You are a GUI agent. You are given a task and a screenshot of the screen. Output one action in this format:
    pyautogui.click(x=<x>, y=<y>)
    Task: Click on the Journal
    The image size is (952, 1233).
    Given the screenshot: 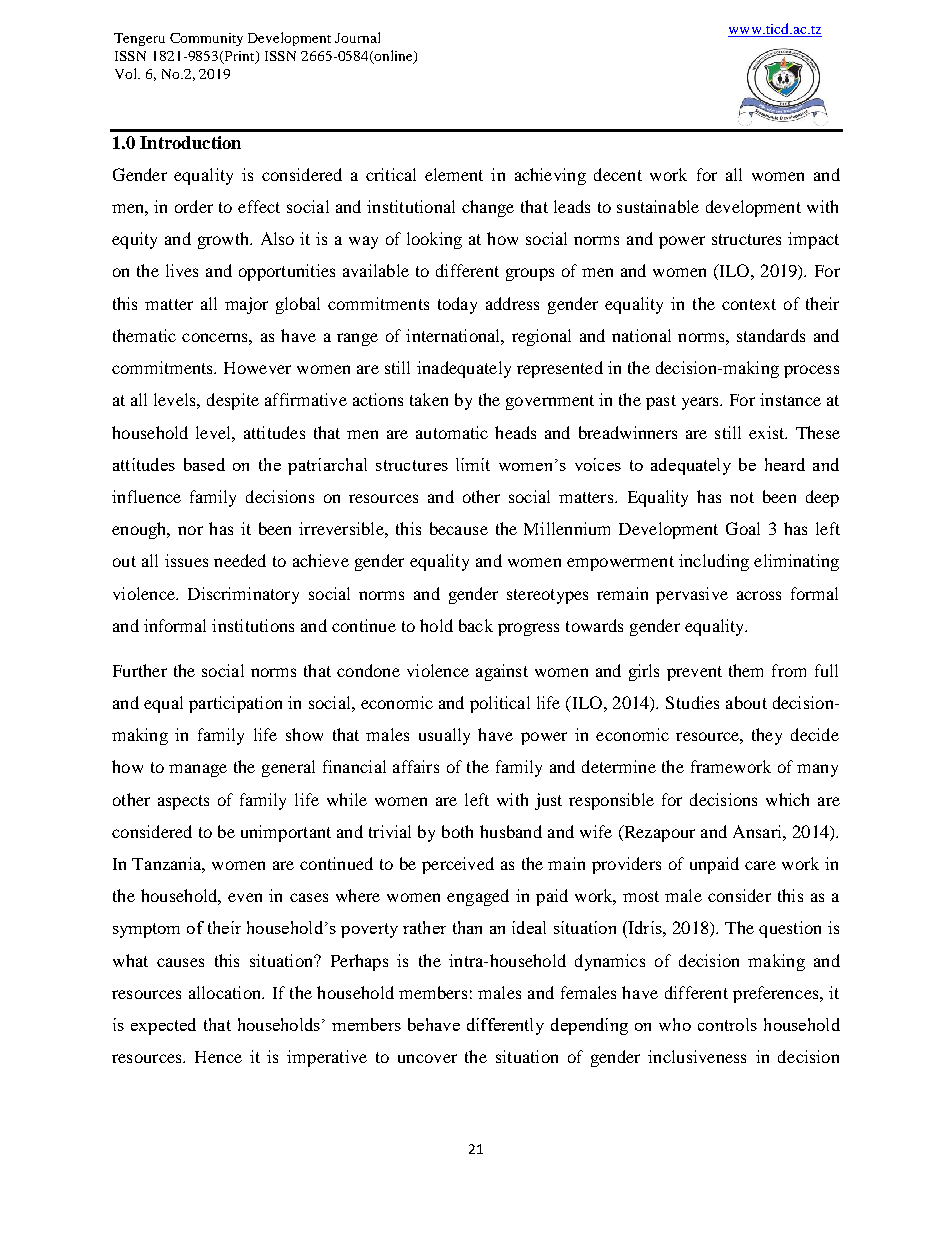 What is the action you would take?
    pyautogui.click(x=357, y=37)
